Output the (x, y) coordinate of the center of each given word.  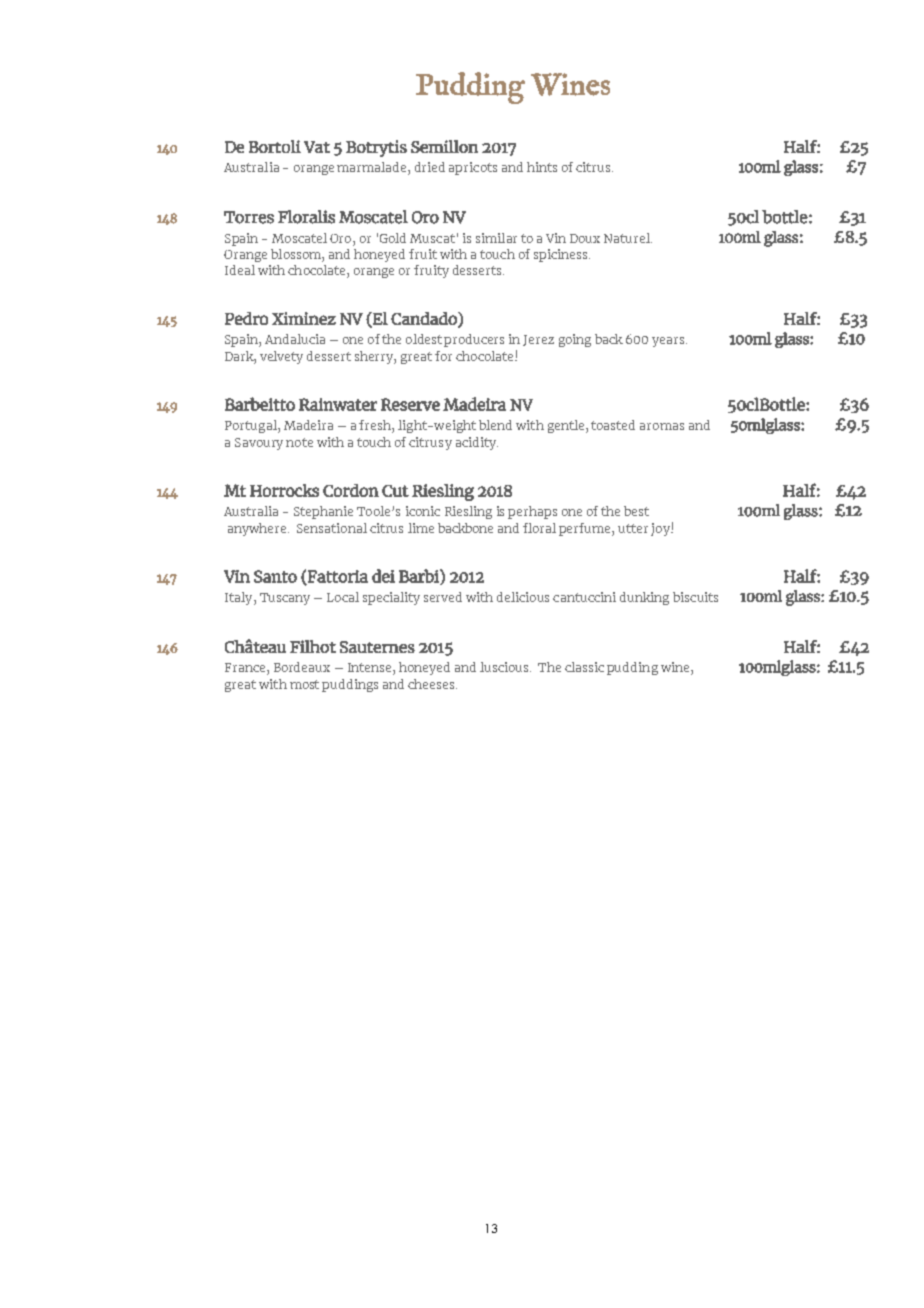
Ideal (240, 270)
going (575, 340)
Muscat (432, 238)
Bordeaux (302, 667)
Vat (317, 147)
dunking (644, 598)
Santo (275, 576)
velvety (281, 357)
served (443, 597)
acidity (477, 443)
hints (542, 167)
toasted (613, 425)
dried (430, 167)
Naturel (628, 238)
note (299, 442)
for (443, 356)
